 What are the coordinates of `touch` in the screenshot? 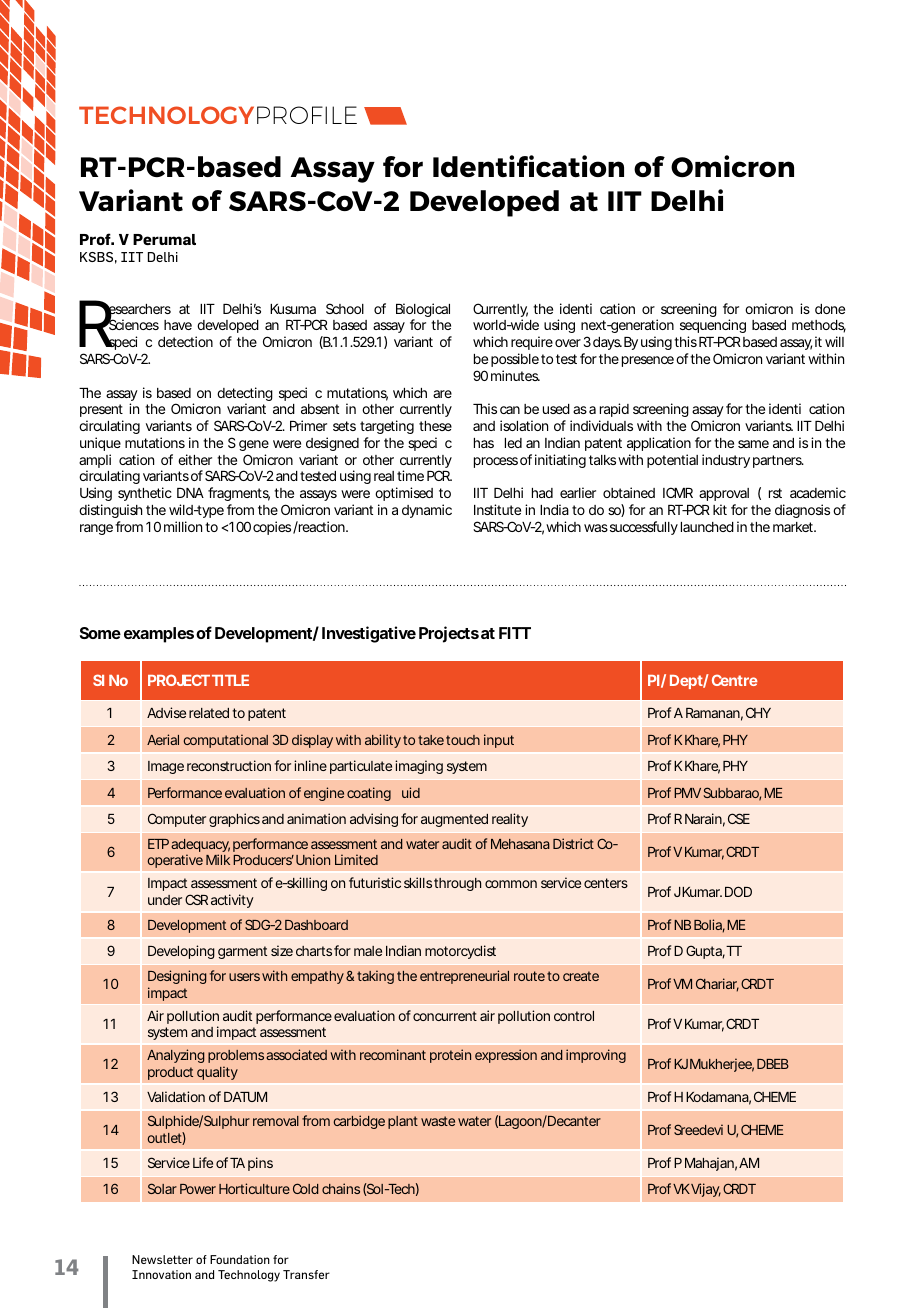 It's located at (463, 740).
